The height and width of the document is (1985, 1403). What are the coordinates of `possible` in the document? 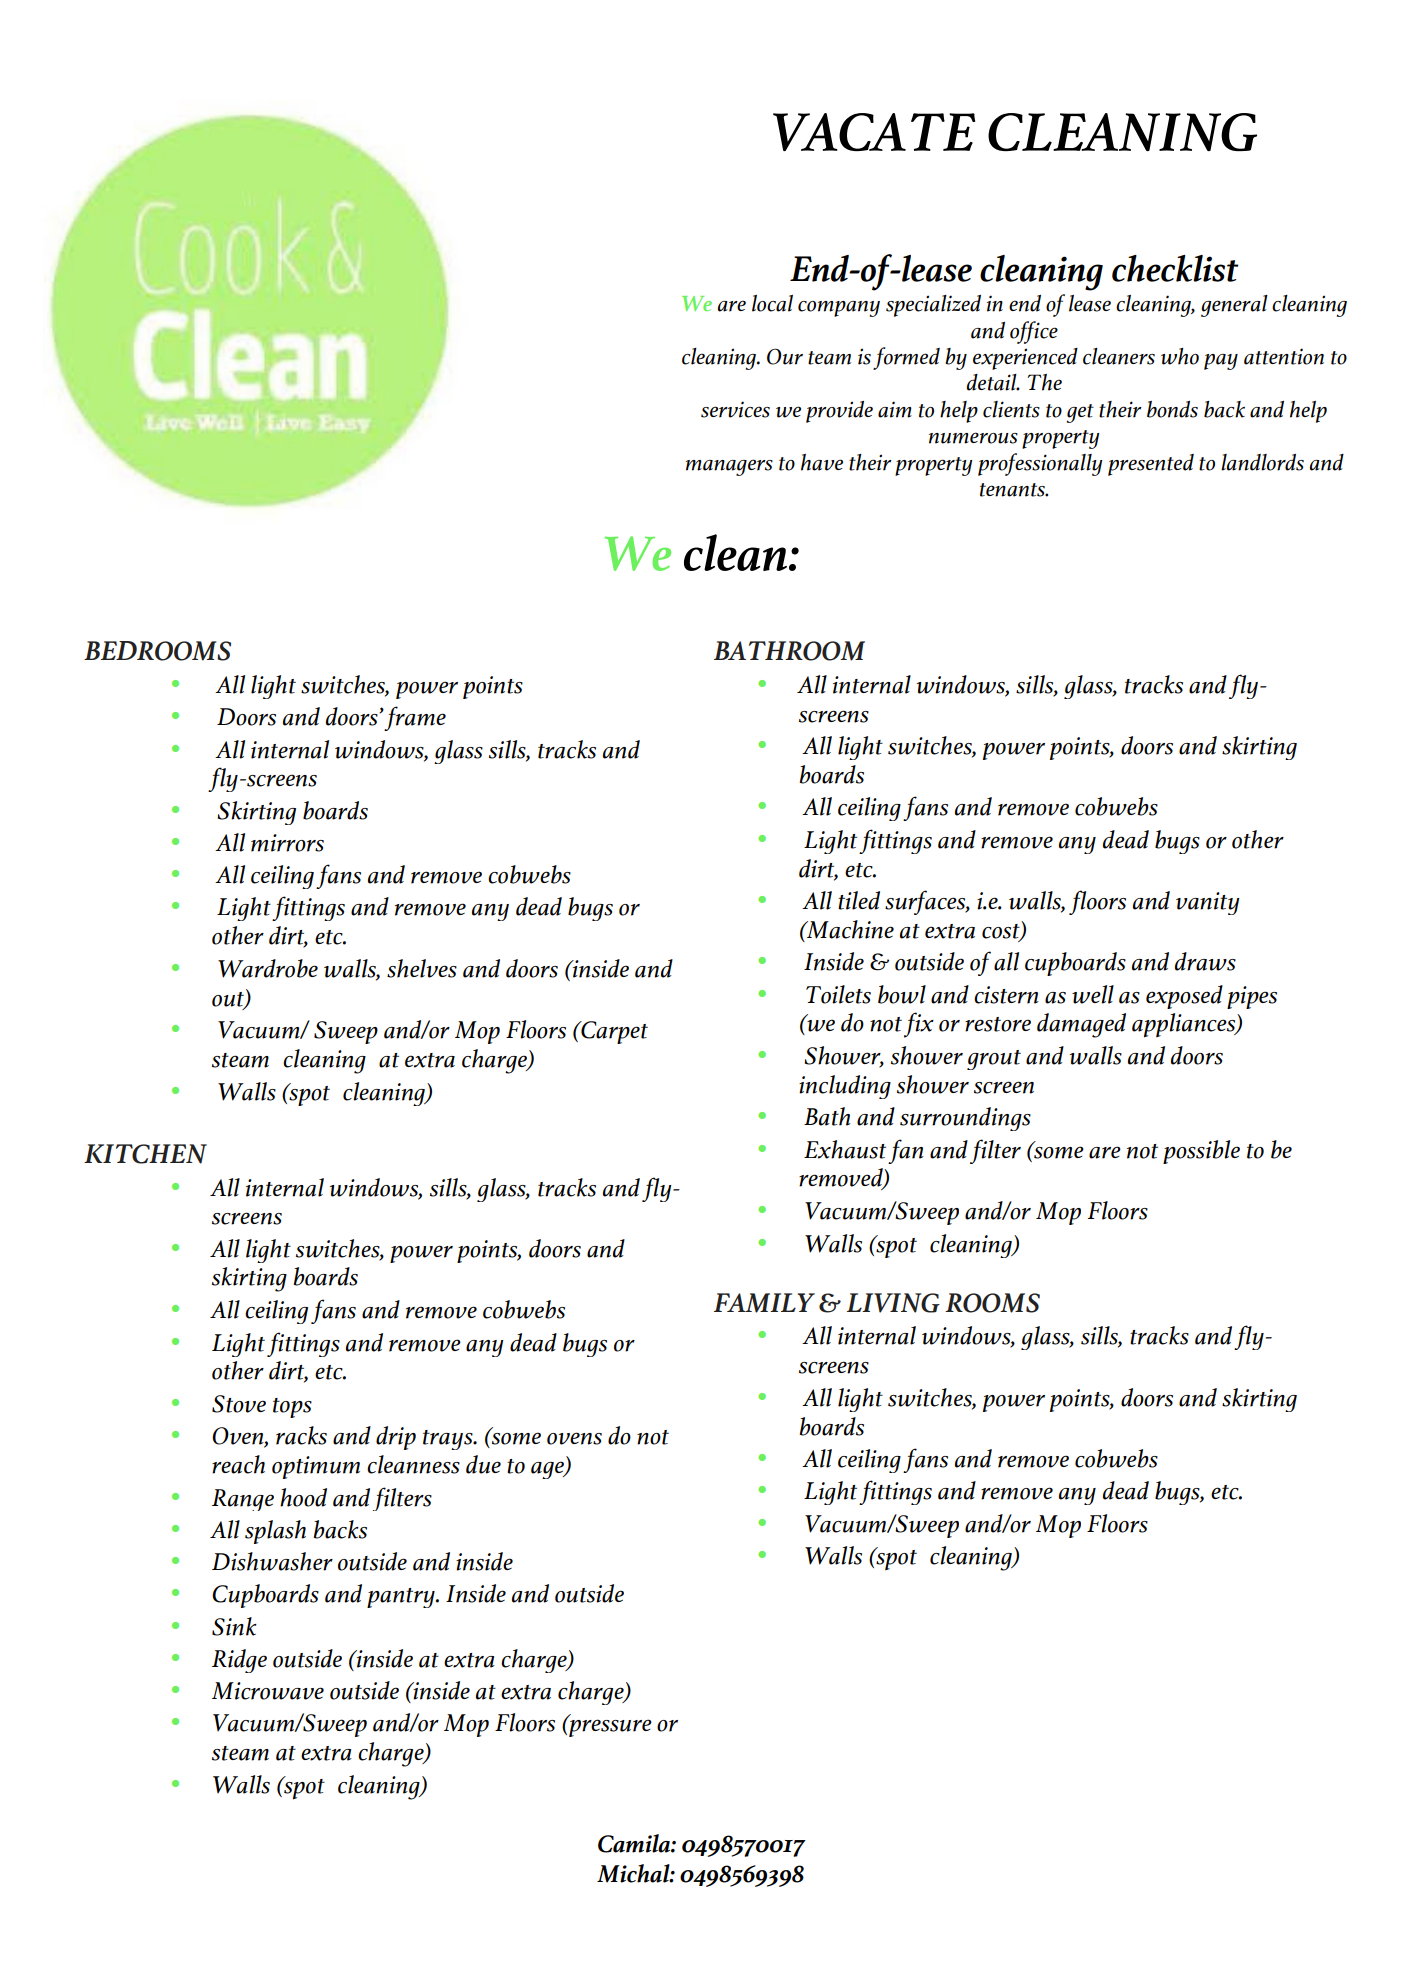 It's located at (1201, 1152).
